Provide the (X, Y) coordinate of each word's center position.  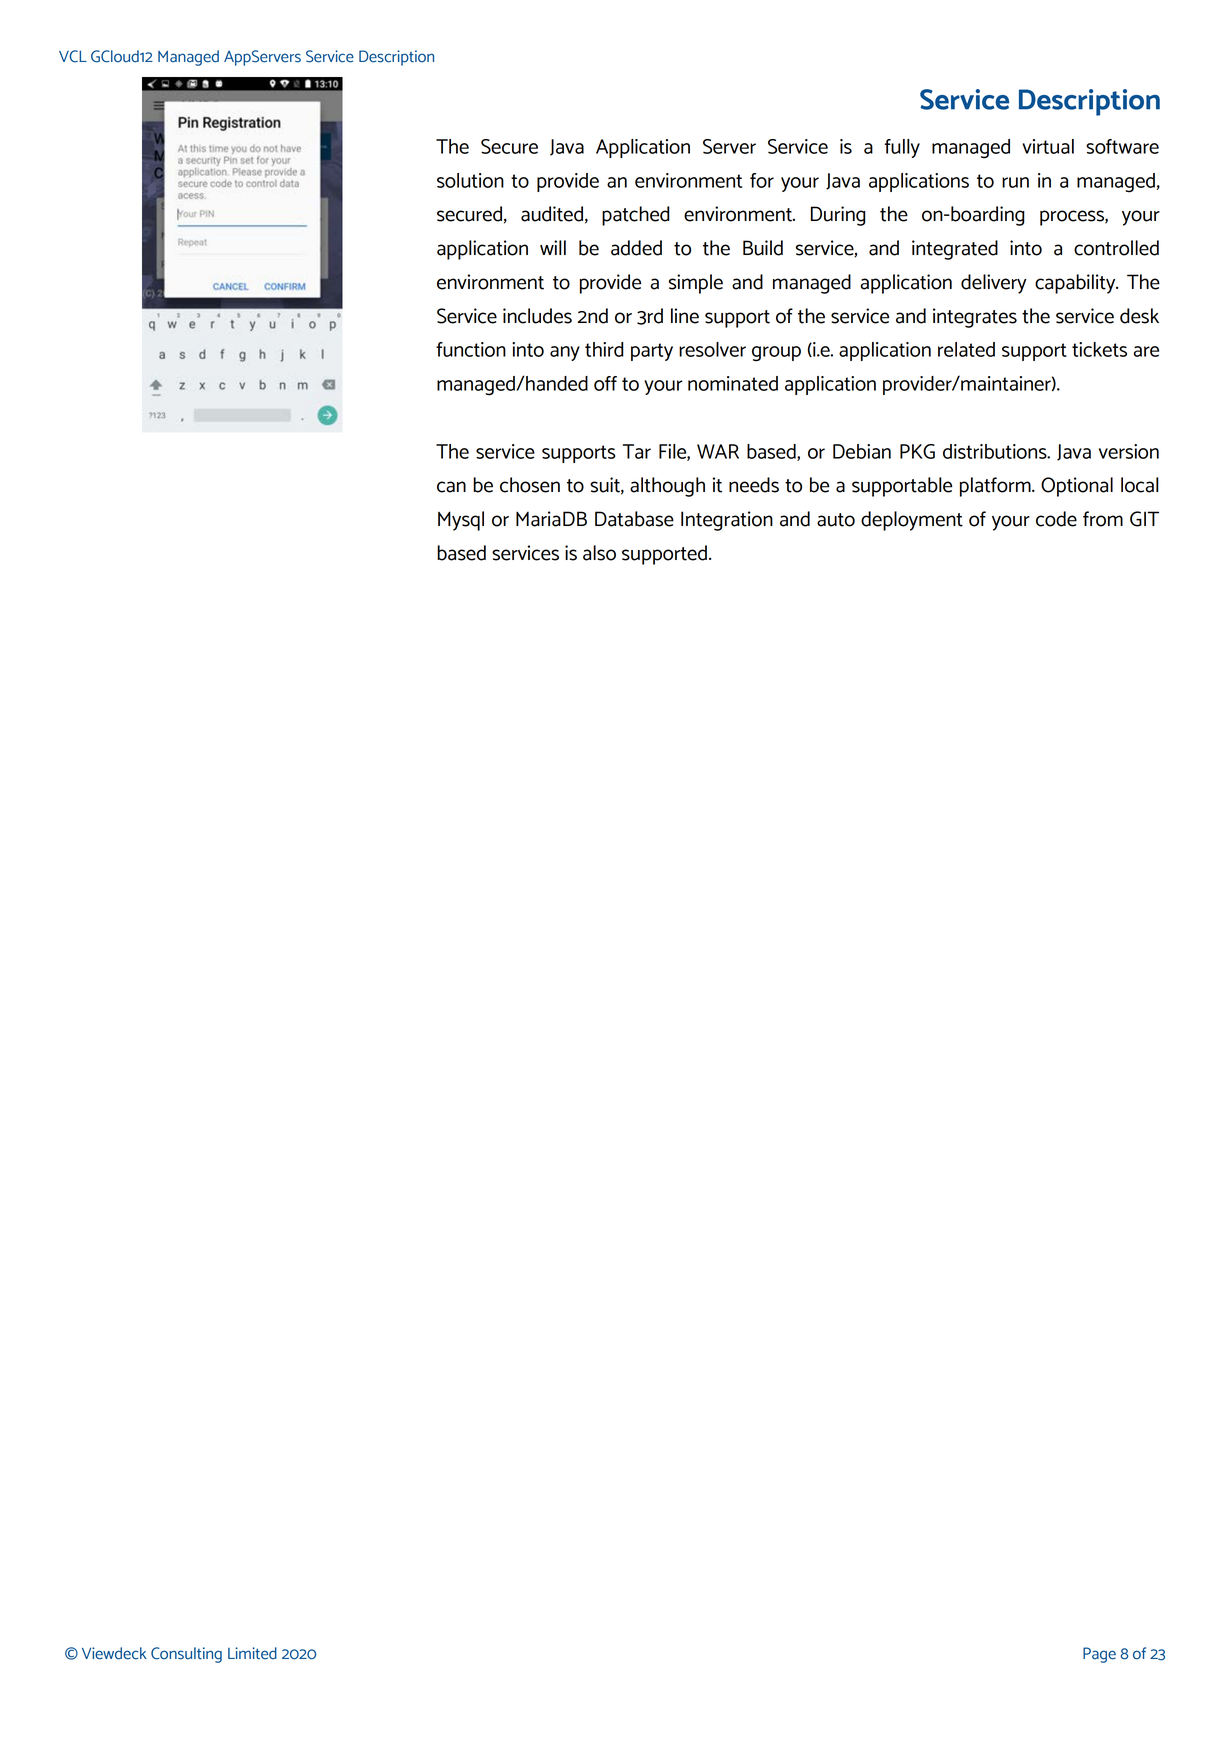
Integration (727, 521)
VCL (73, 56)
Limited (252, 1653)
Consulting (186, 1655)
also (599, 553)
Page (1099, 1655)
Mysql (461, 521)
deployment (912, 521)
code (1056, 519)
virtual (1048, 146)
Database (634, 519)
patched (636, 216)
